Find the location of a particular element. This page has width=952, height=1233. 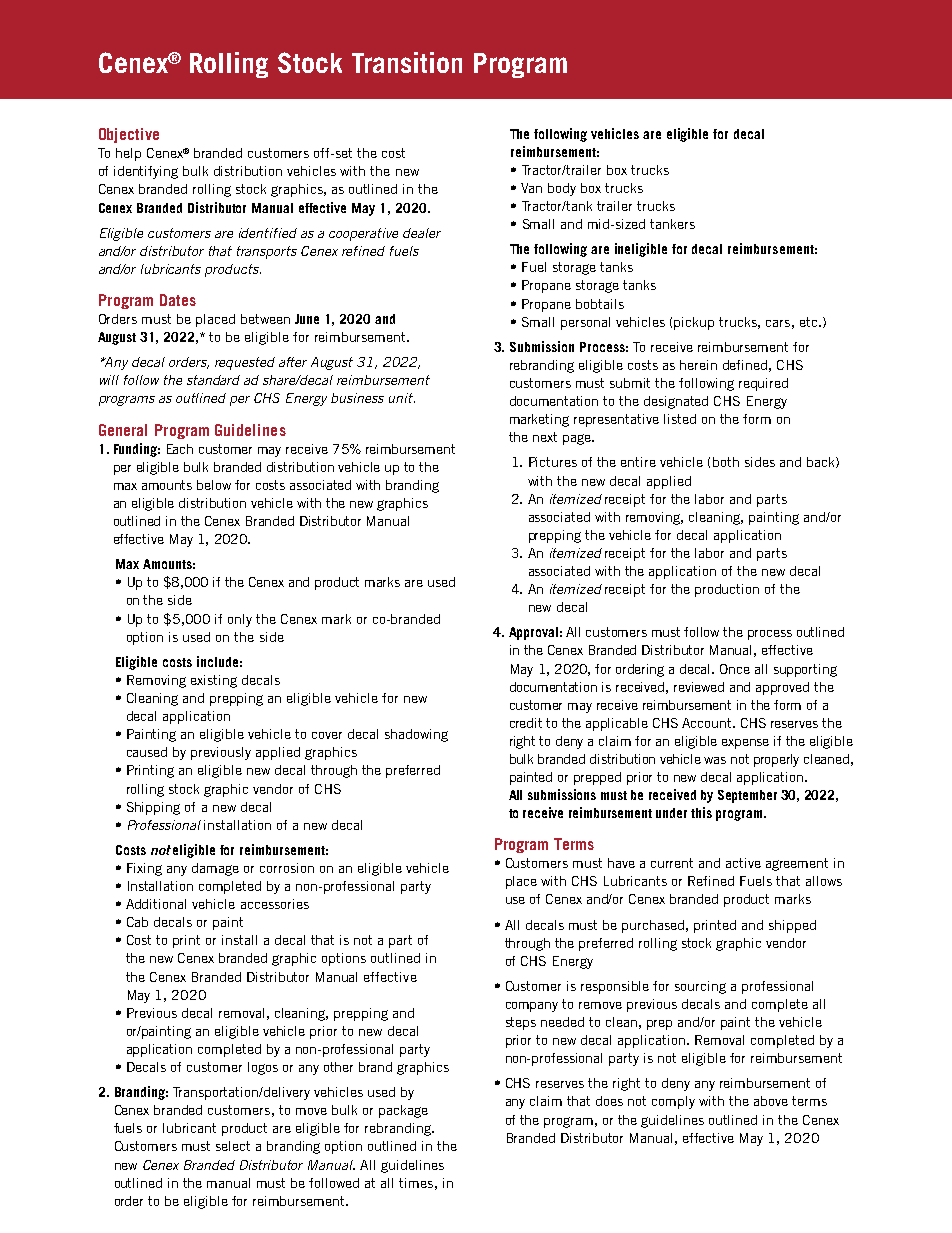

below is located at coordinates (214, 485).
